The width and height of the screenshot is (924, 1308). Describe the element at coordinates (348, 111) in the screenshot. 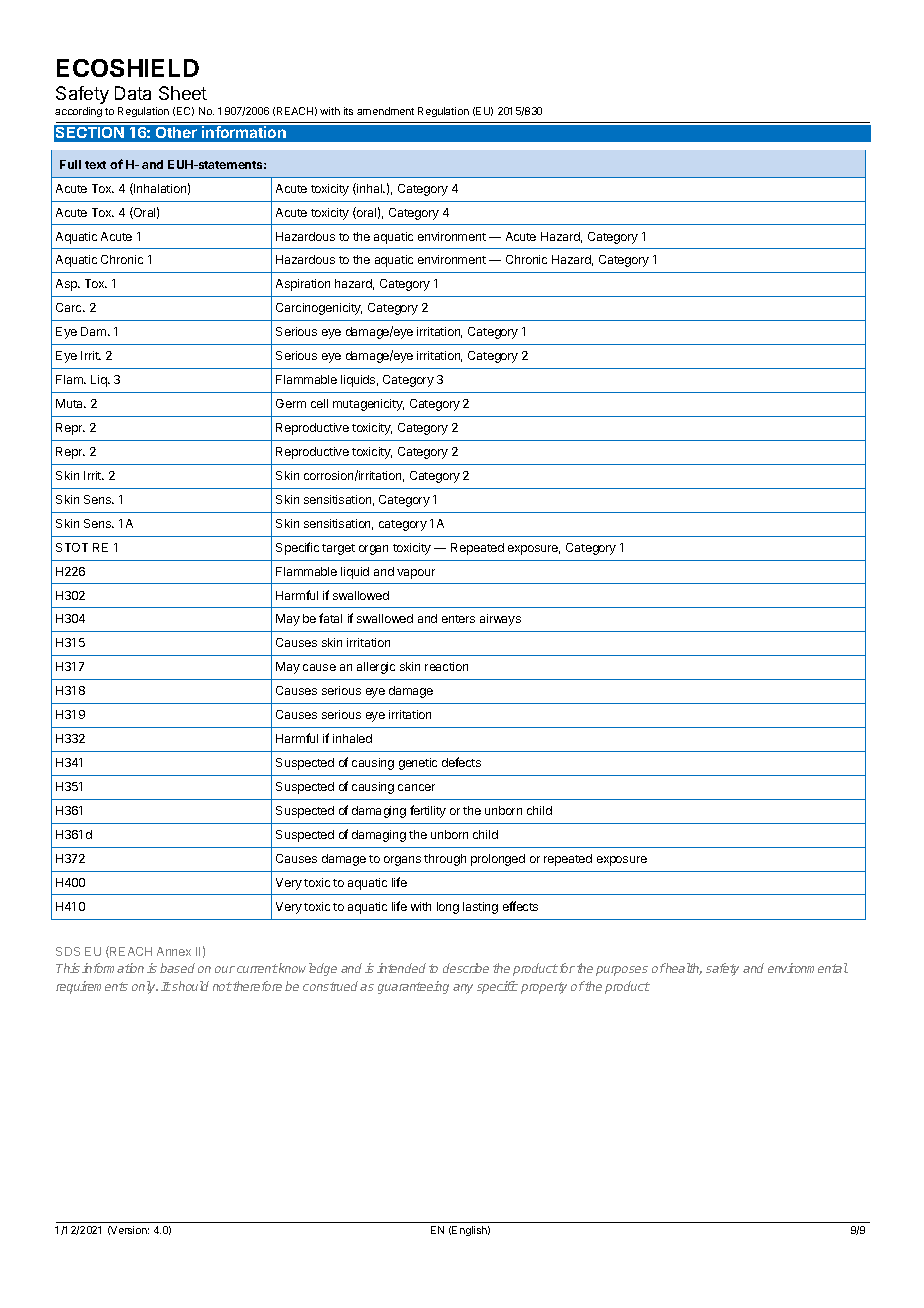

I see `its` at that location.
